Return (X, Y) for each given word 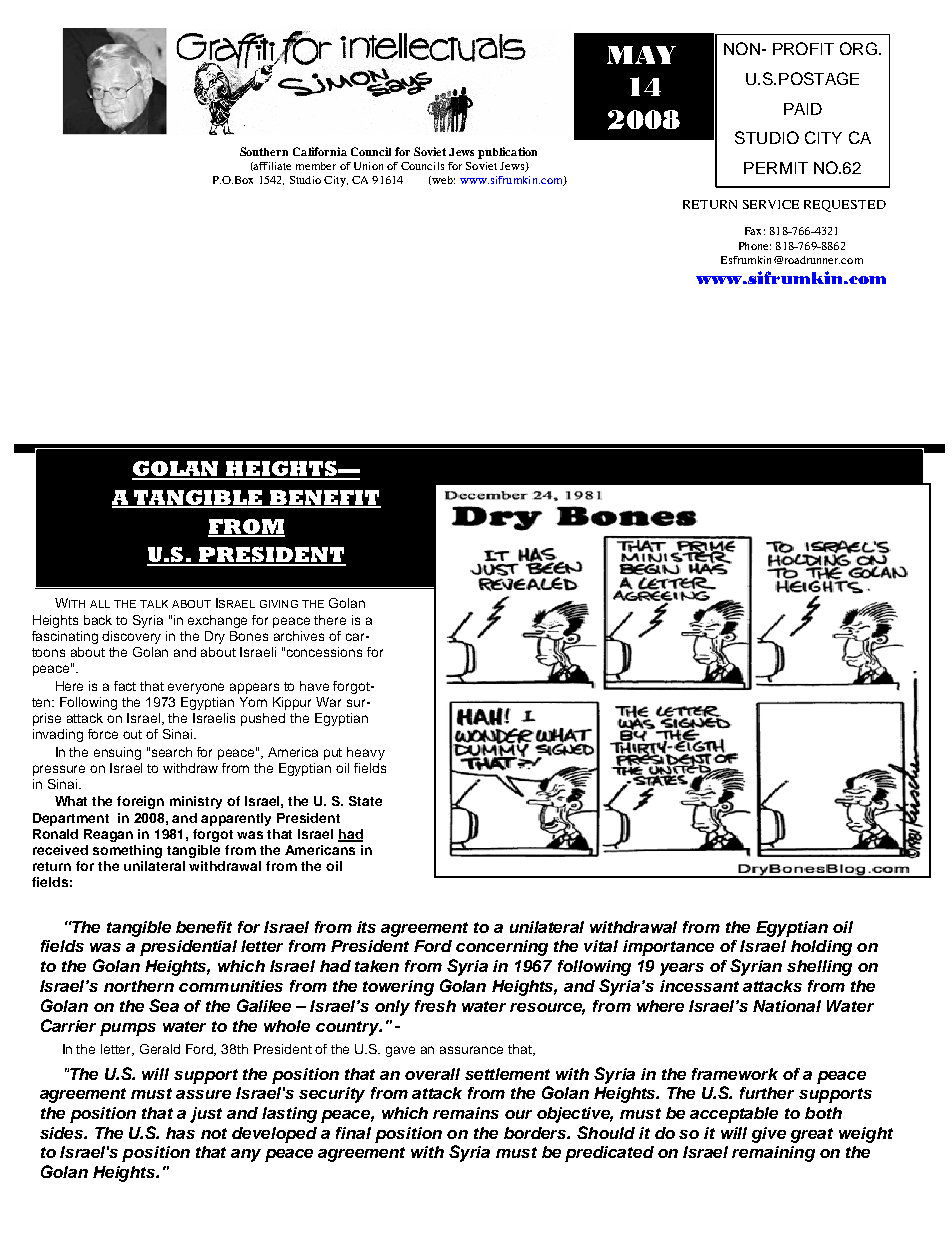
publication (507, 153)
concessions (324, 652)
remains (466, 1113)
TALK (154, 604)
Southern (264, 151)
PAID (803, 109)
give (769, 1135)
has (180, 1133)
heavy (366, 753)
